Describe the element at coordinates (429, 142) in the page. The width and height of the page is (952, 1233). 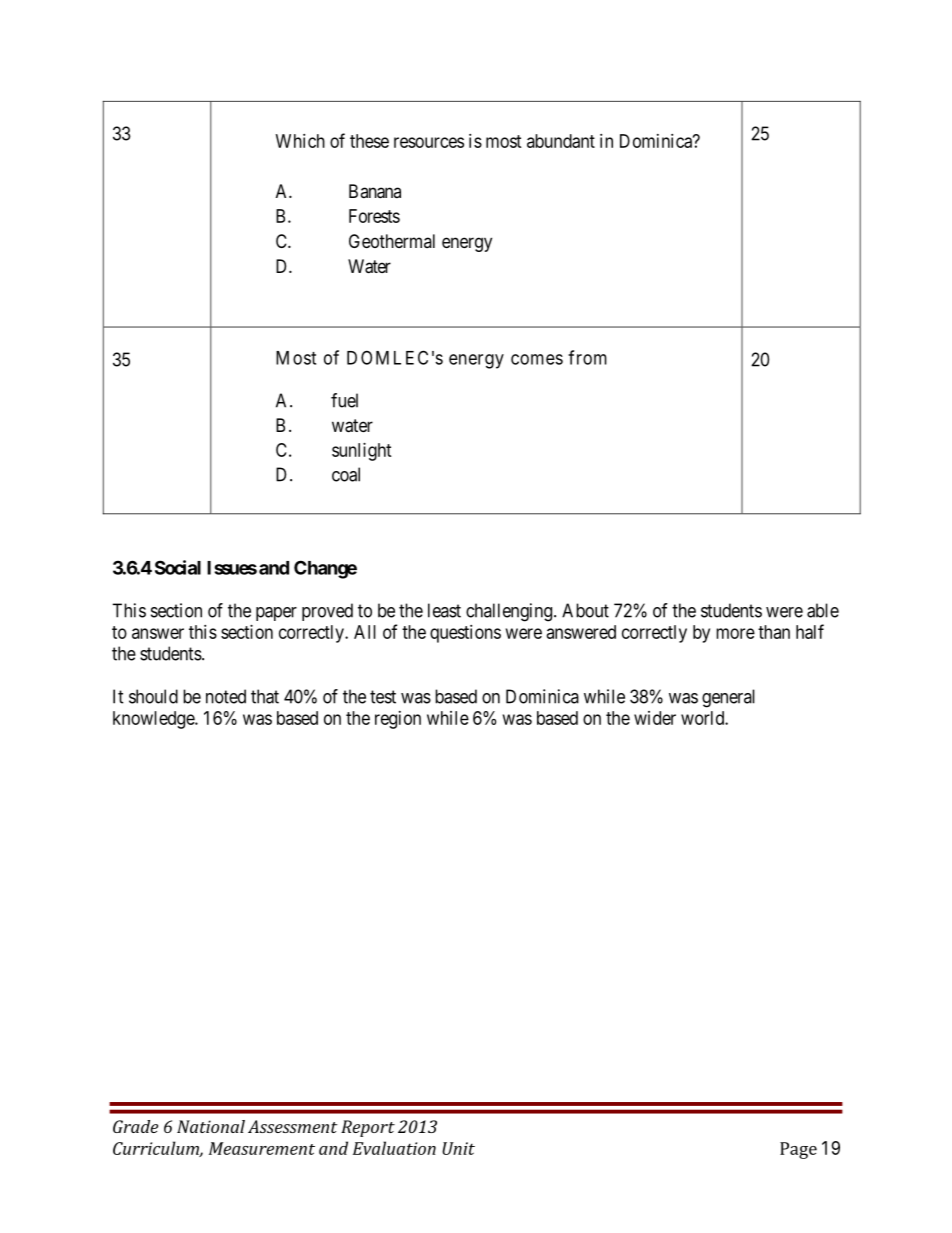
I see `resources` at that location.
